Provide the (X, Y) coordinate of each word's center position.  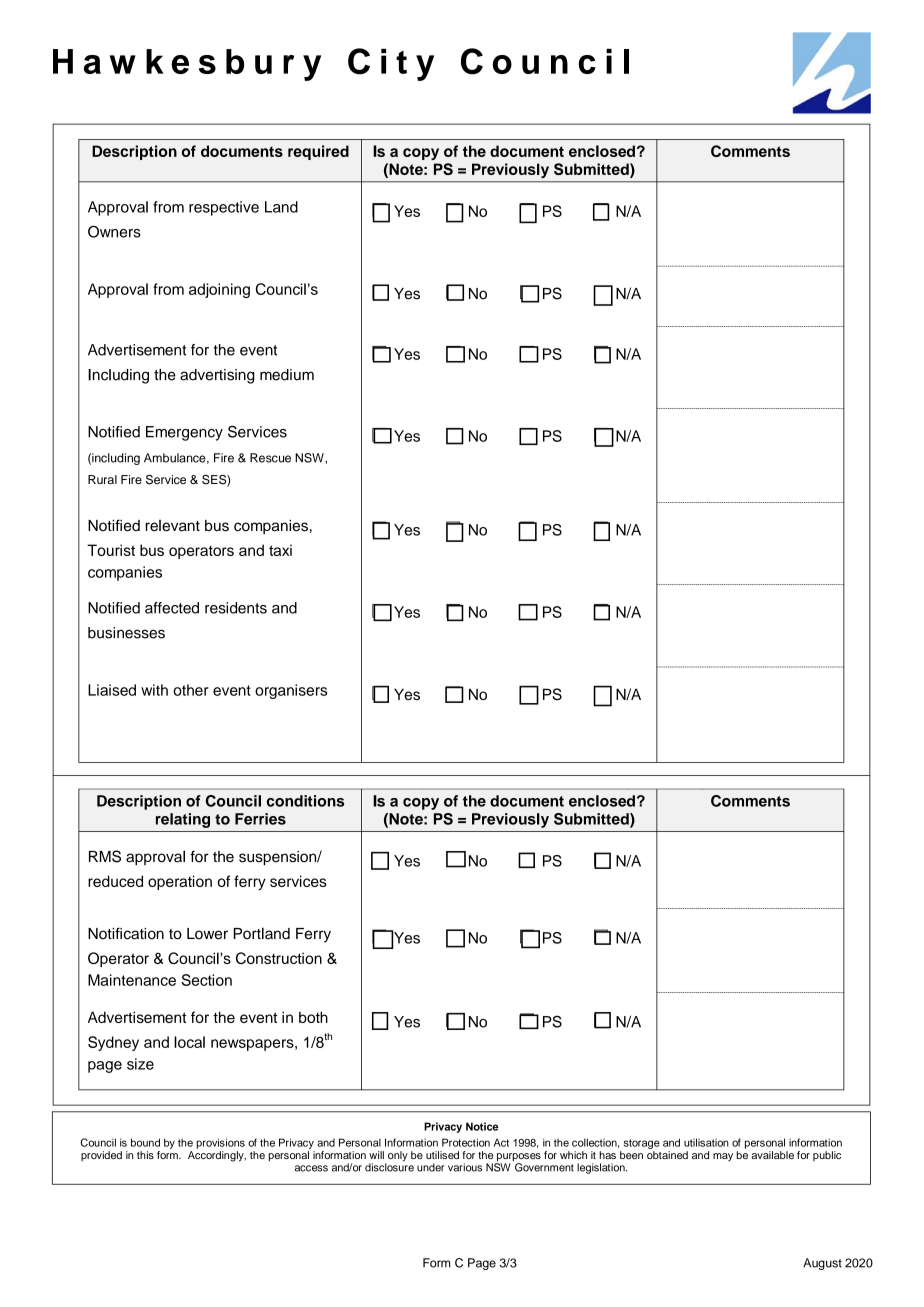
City (391, 64)
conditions (305, 801)
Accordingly (217, 1156)
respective (224, 208)
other (191, 690)
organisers (291, 691)
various (465, 1167)
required (318, 152)
